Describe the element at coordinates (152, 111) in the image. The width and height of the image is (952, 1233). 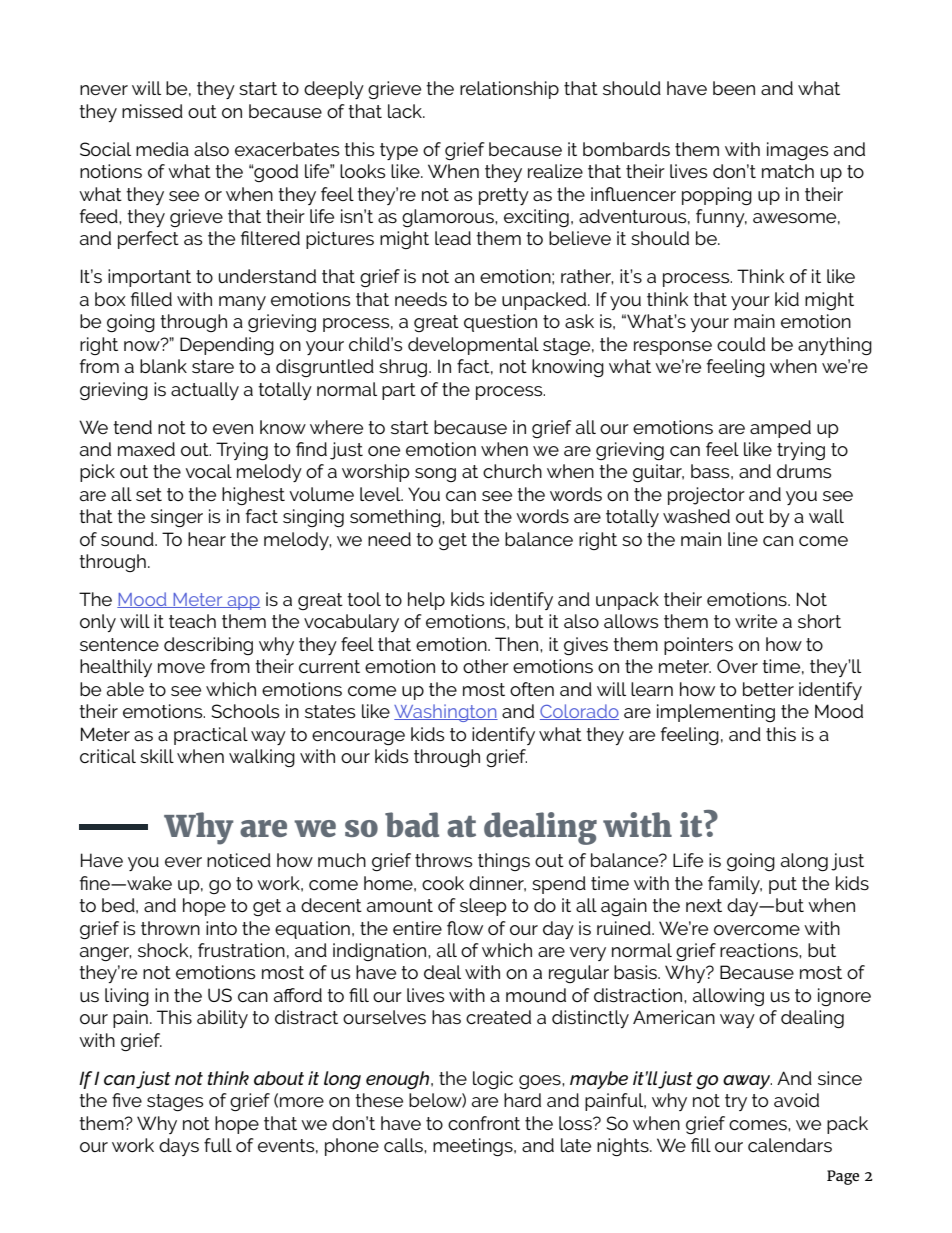
I see `missed` at that location.
